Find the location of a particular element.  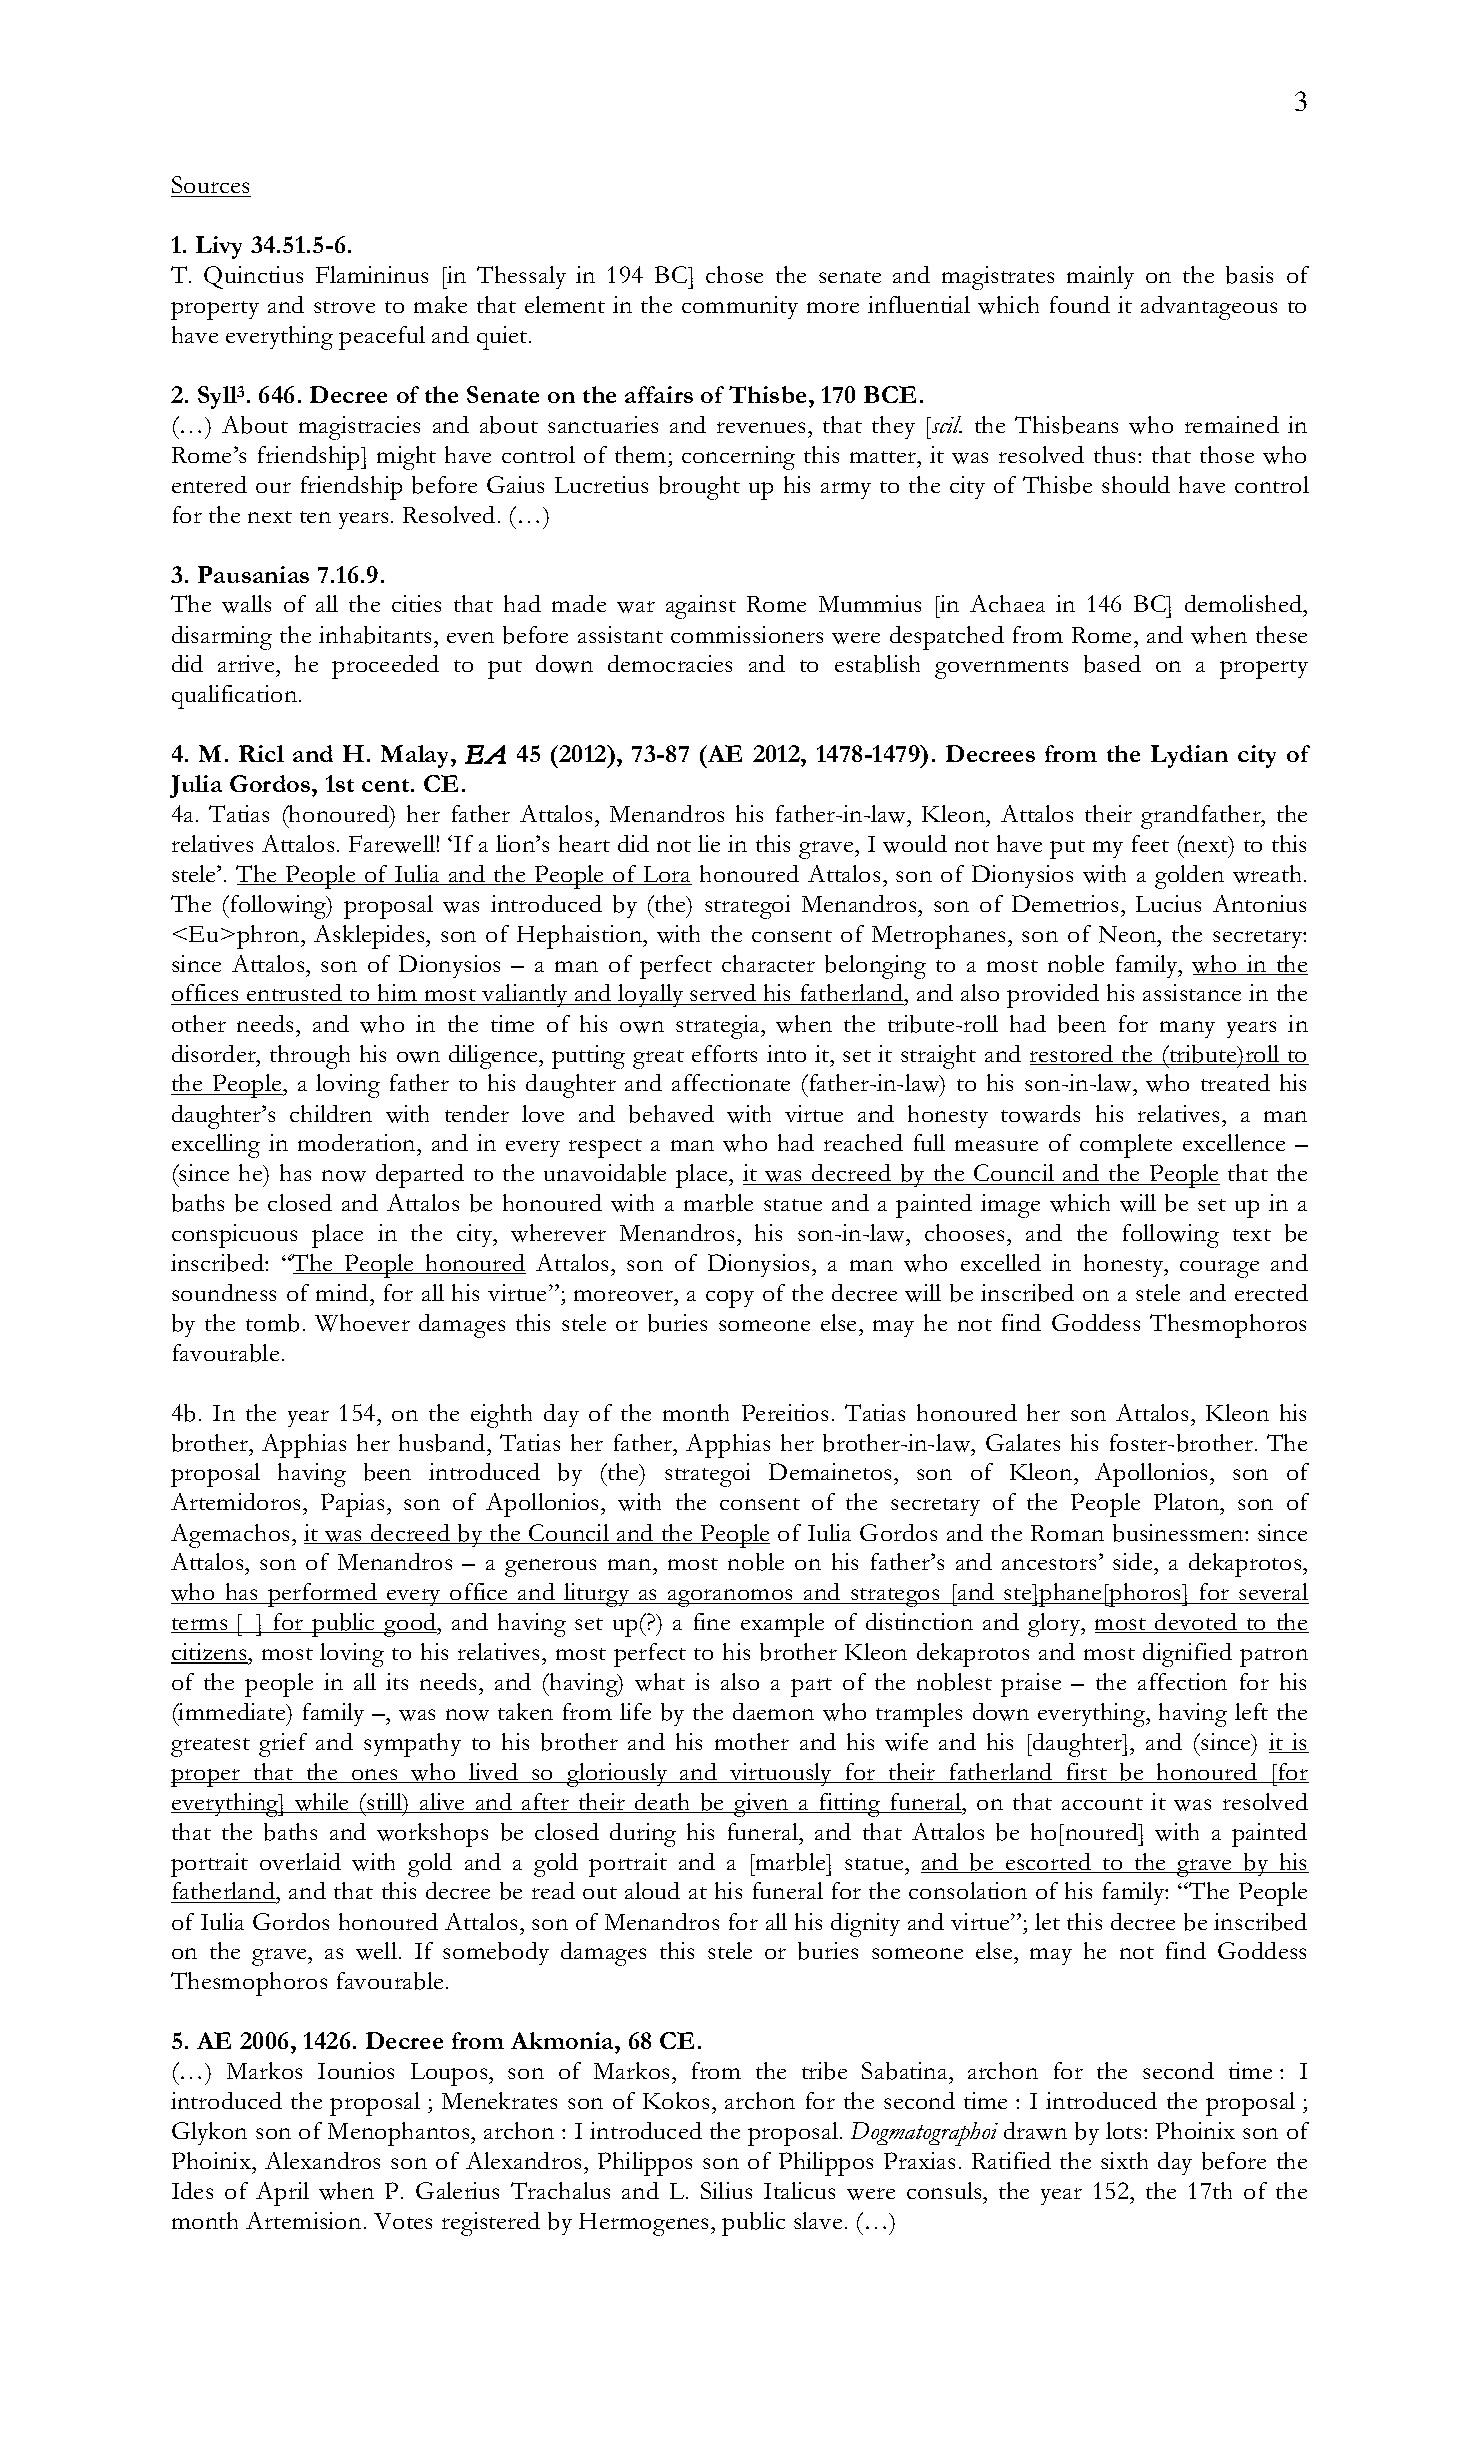

strove is located at coordinates (344, 307).
